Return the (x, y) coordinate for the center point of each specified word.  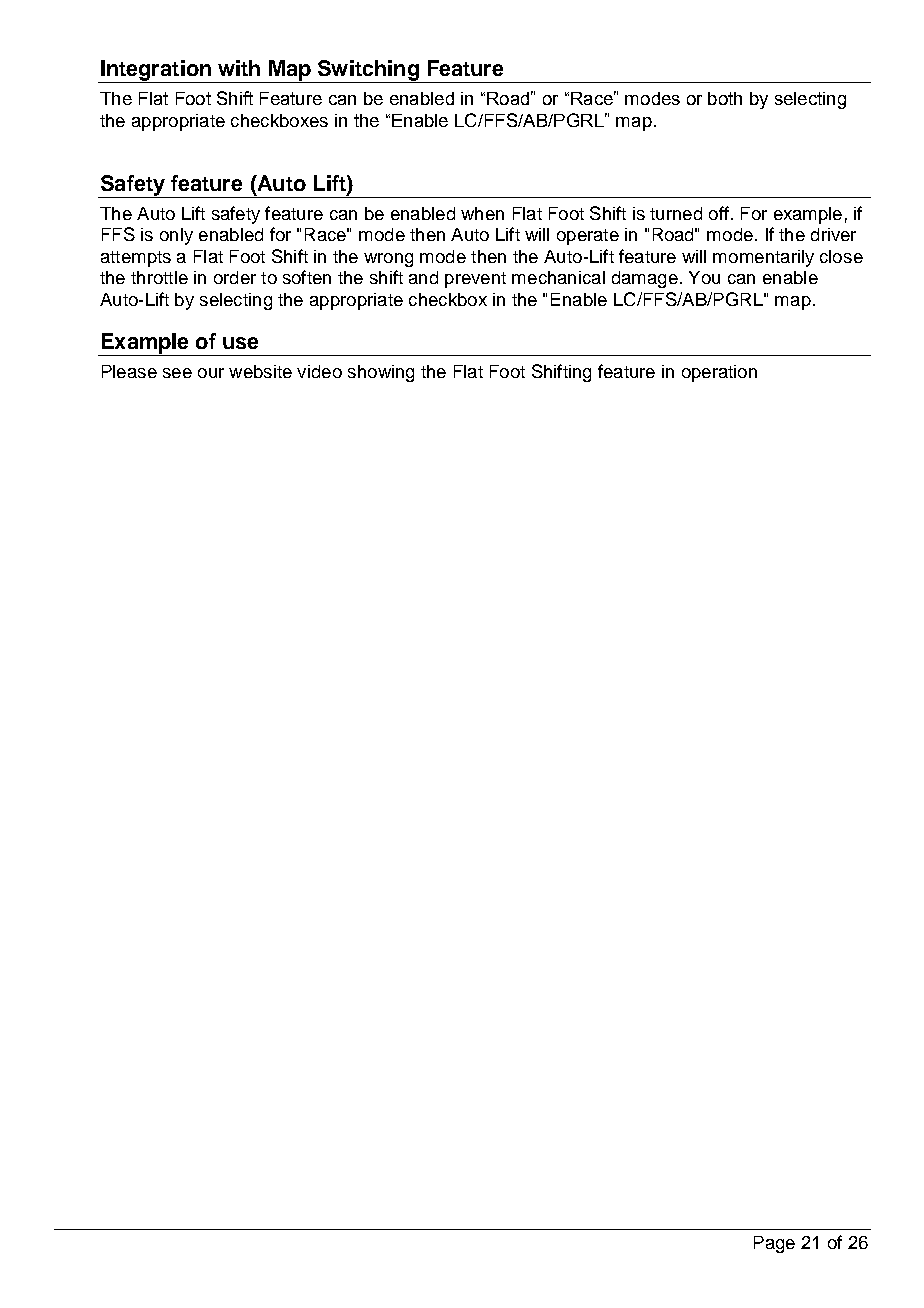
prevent (475, 280)
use (240, 343)
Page (774, 1244)
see (177, 373)
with (239, 68)
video (319, 371)
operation (719, 373)
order (235, 277)
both (725, 98)
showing (381, 373)
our (211, 373)
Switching (368, 71)
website (260, 371)
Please (129, 371)
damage (645, 279)
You (704, 277)
